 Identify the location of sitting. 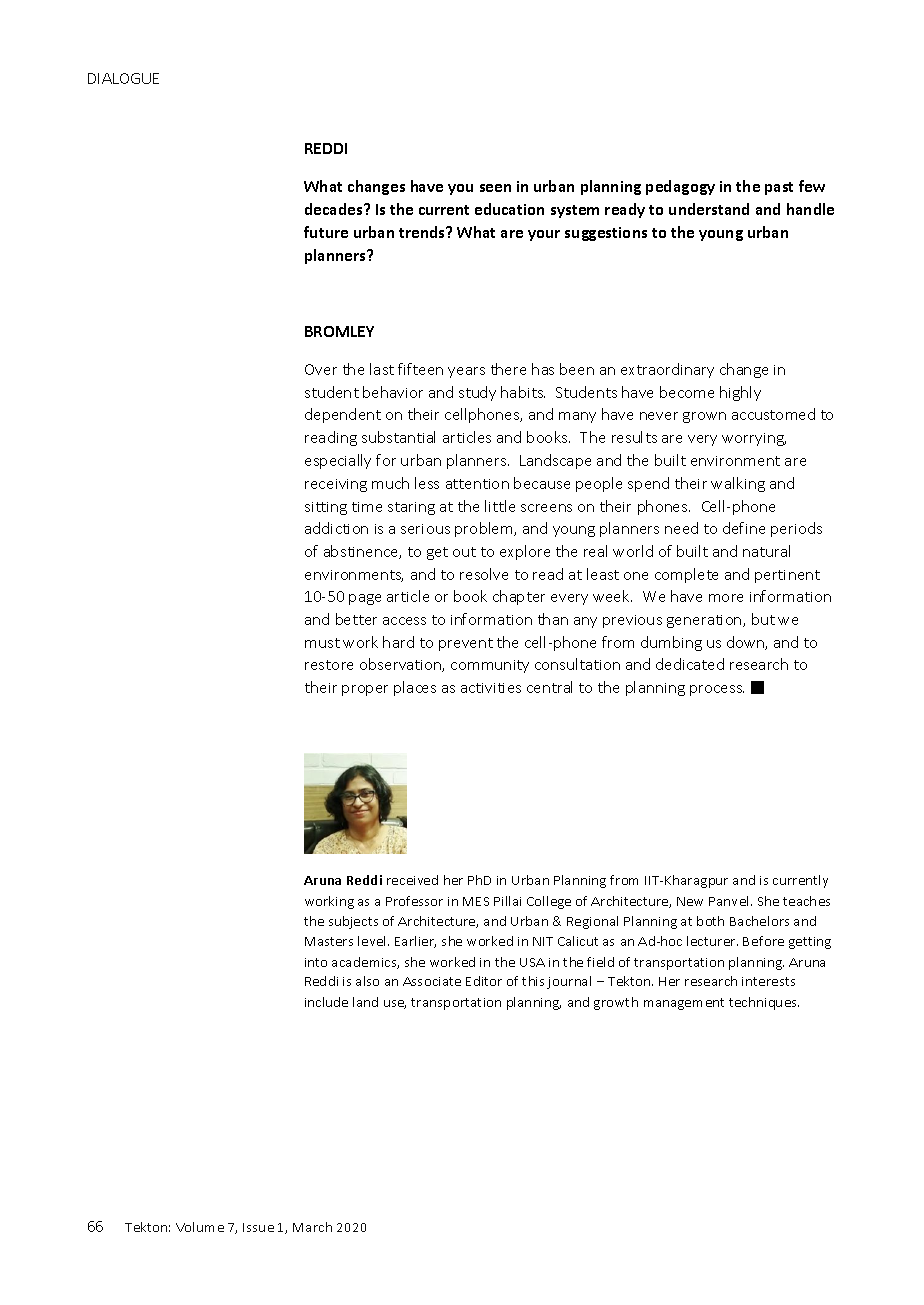
(326, 508).
